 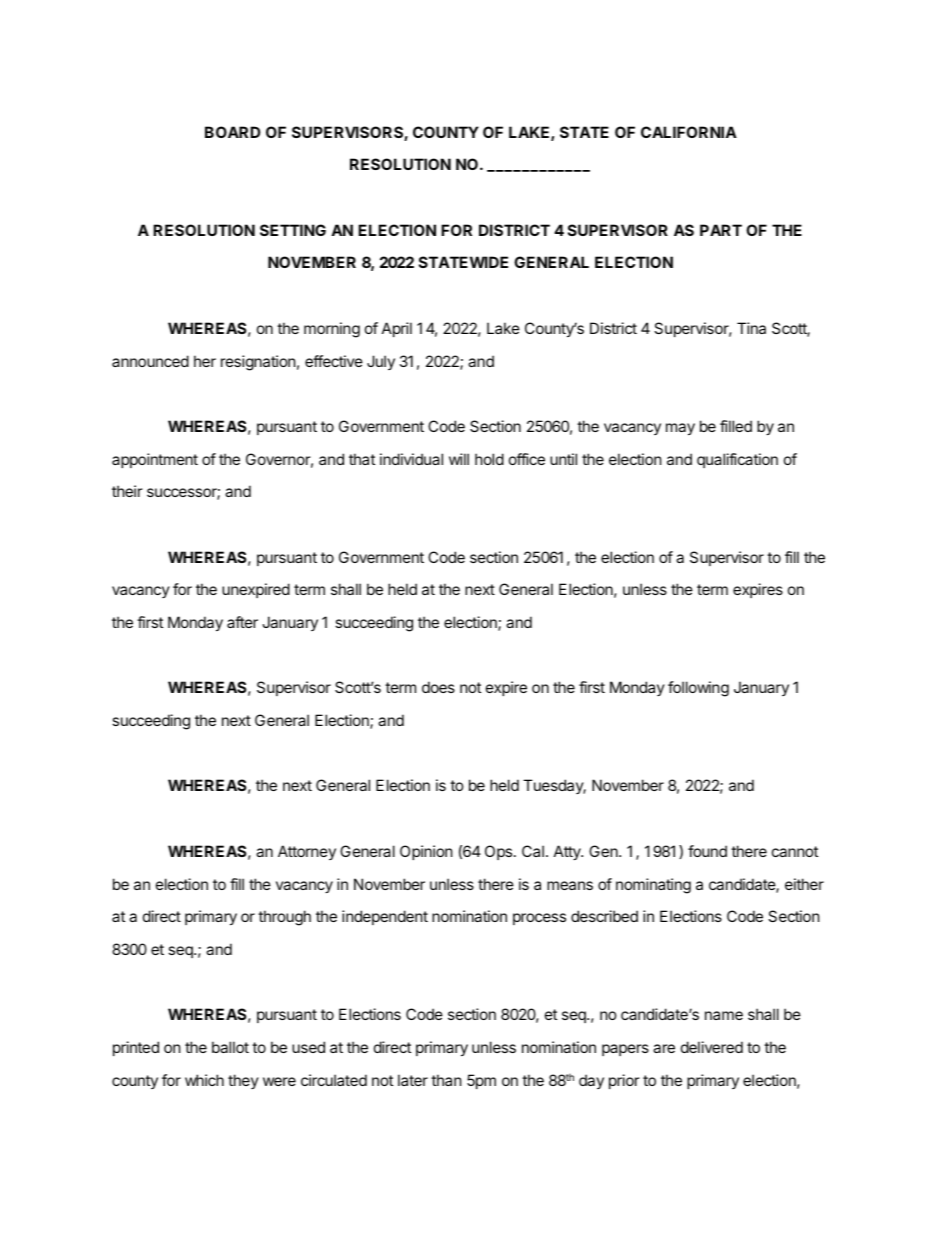 I want to click on appointment, so click(x=155, y=460).
